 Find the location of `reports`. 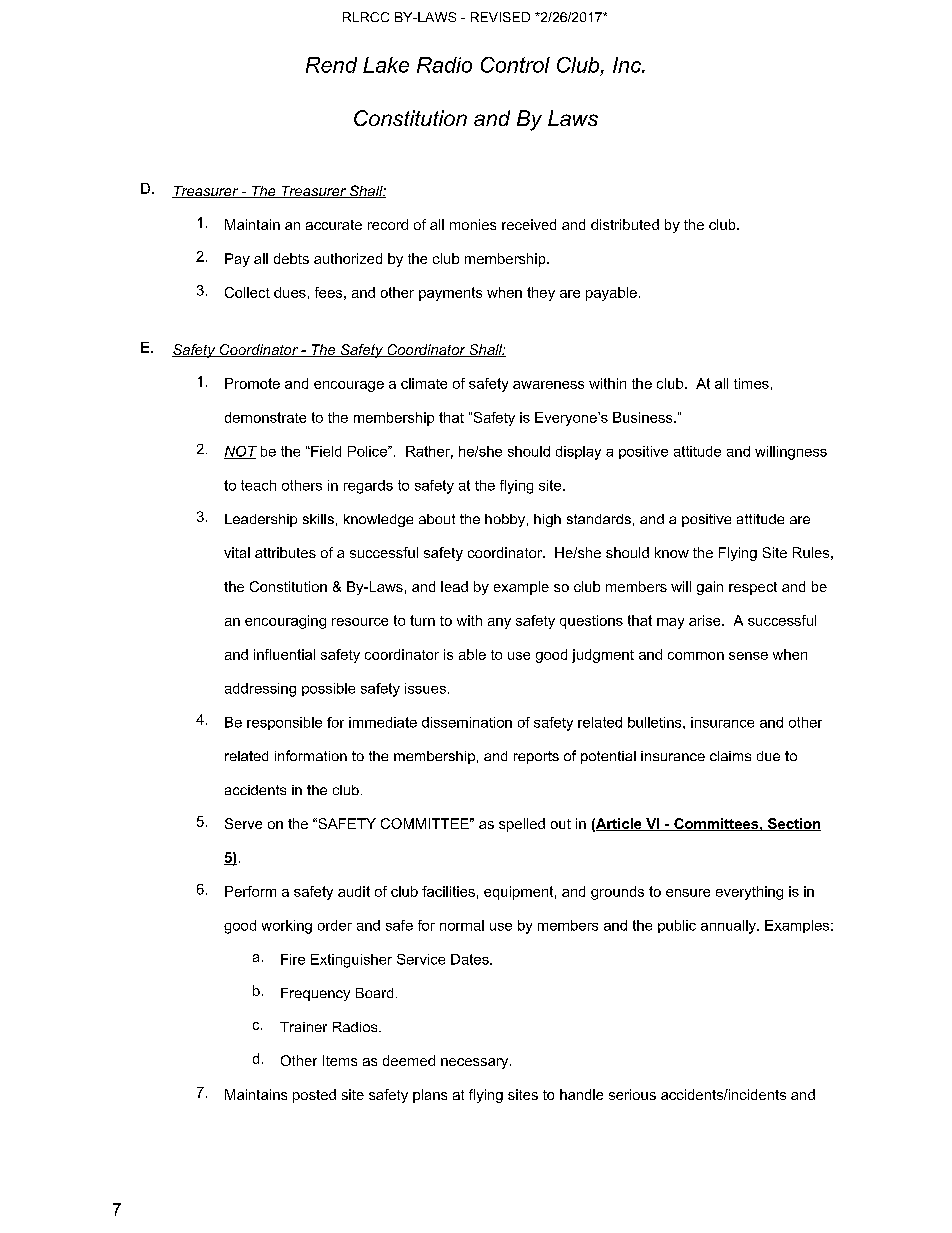

reports is located at coordinates (536, 757).
